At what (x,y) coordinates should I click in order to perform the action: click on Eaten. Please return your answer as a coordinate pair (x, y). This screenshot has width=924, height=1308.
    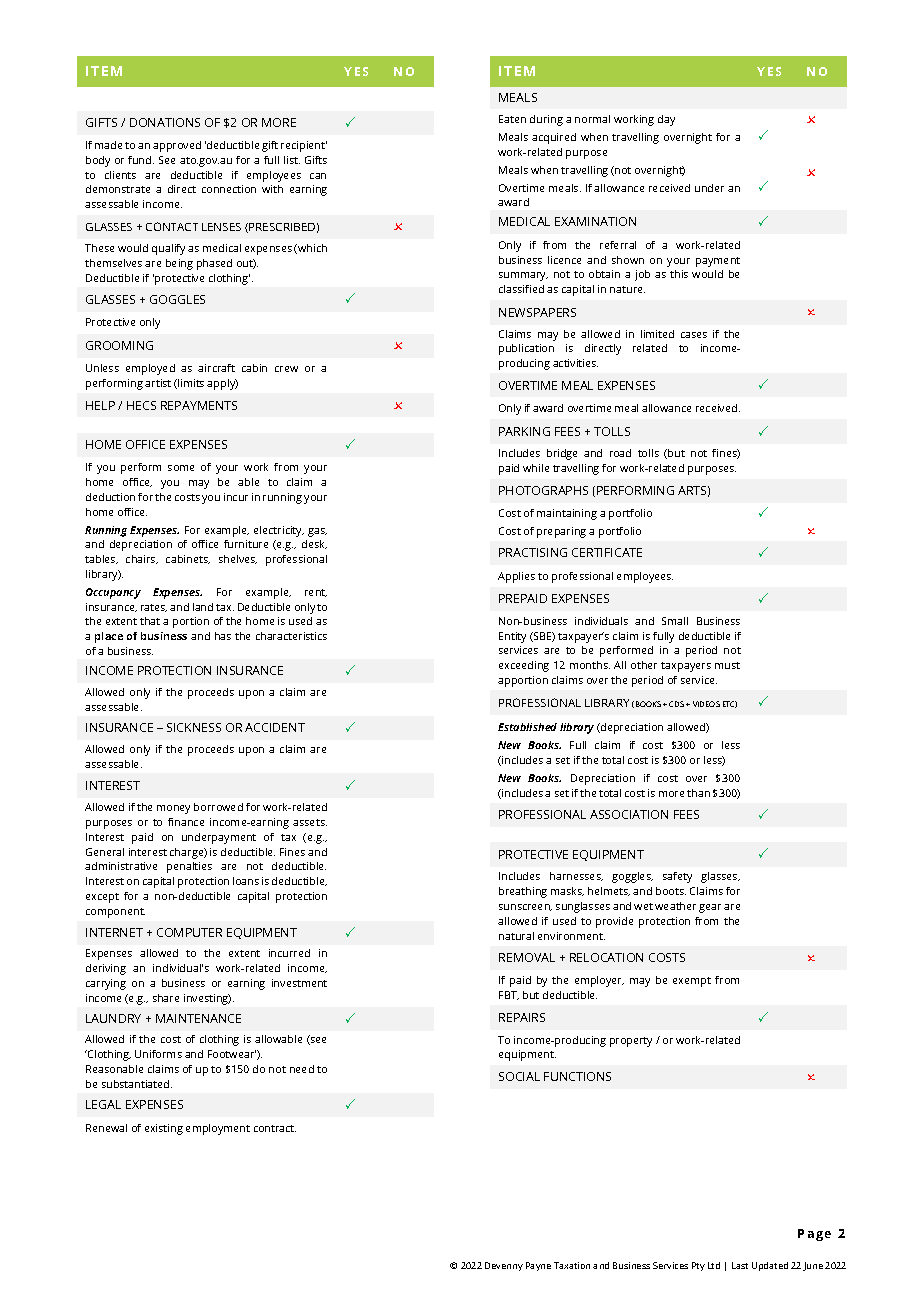
    Looking at the image, I should click on (512, 119).
